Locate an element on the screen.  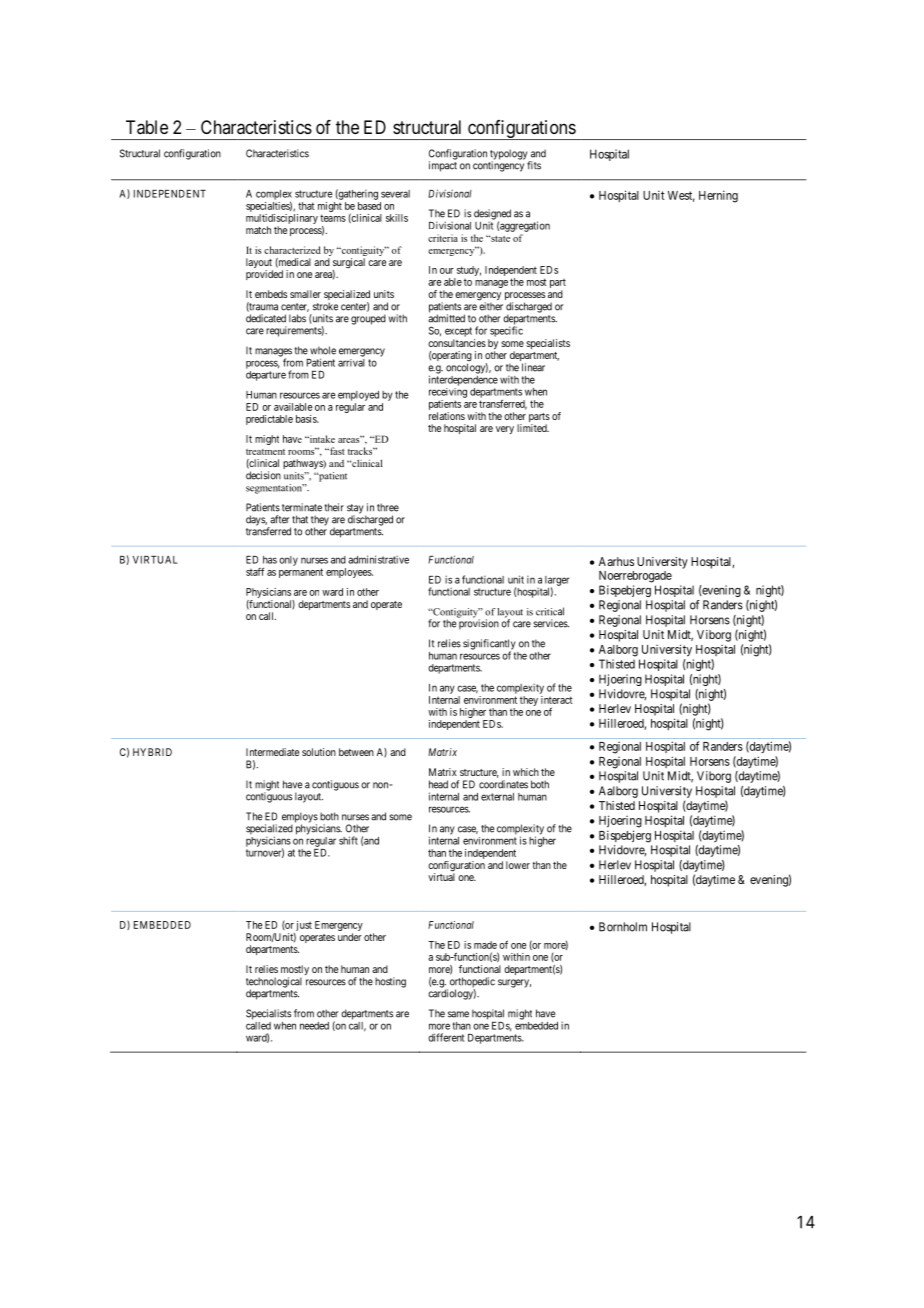
interact is located at coordinates (557, 700).
